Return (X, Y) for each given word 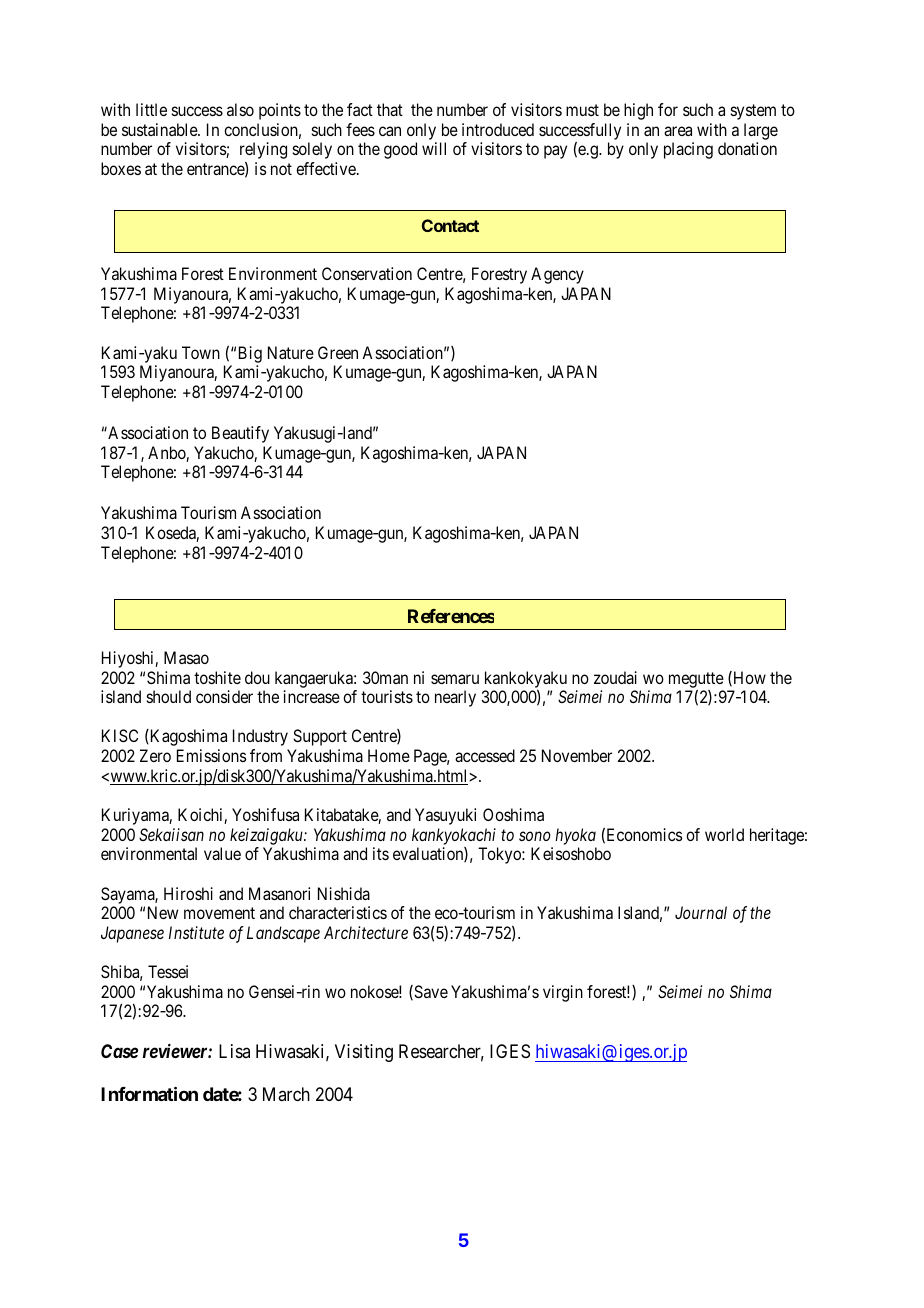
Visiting (364, 1053)
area (678, 131)
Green (338, 352)
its (381, 853)
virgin (563, 993)
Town (201, 352)
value (222, 853)
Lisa (234, 1051)
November (577, 755)
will (434, 148)
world (724, 834)
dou (257, 677)
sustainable (160, 129)
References (451, 616)
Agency (557, 275)
